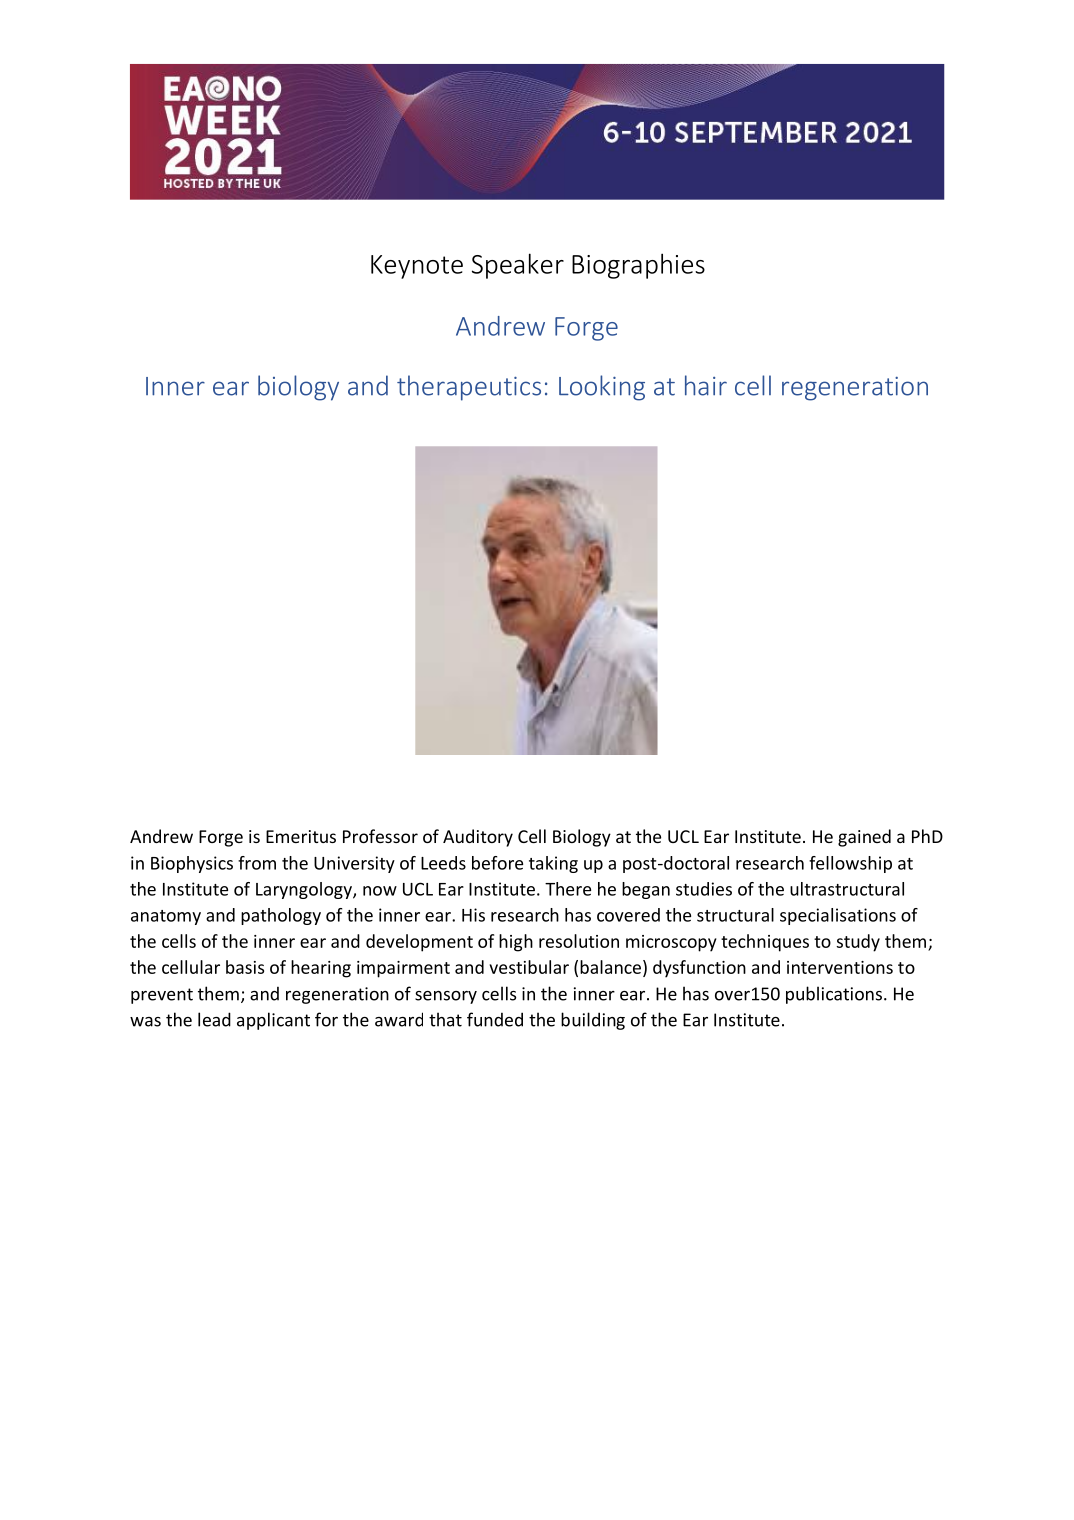  Describe the element at coordinates (638, 266) in the page. I see `Biographies` at that location.
